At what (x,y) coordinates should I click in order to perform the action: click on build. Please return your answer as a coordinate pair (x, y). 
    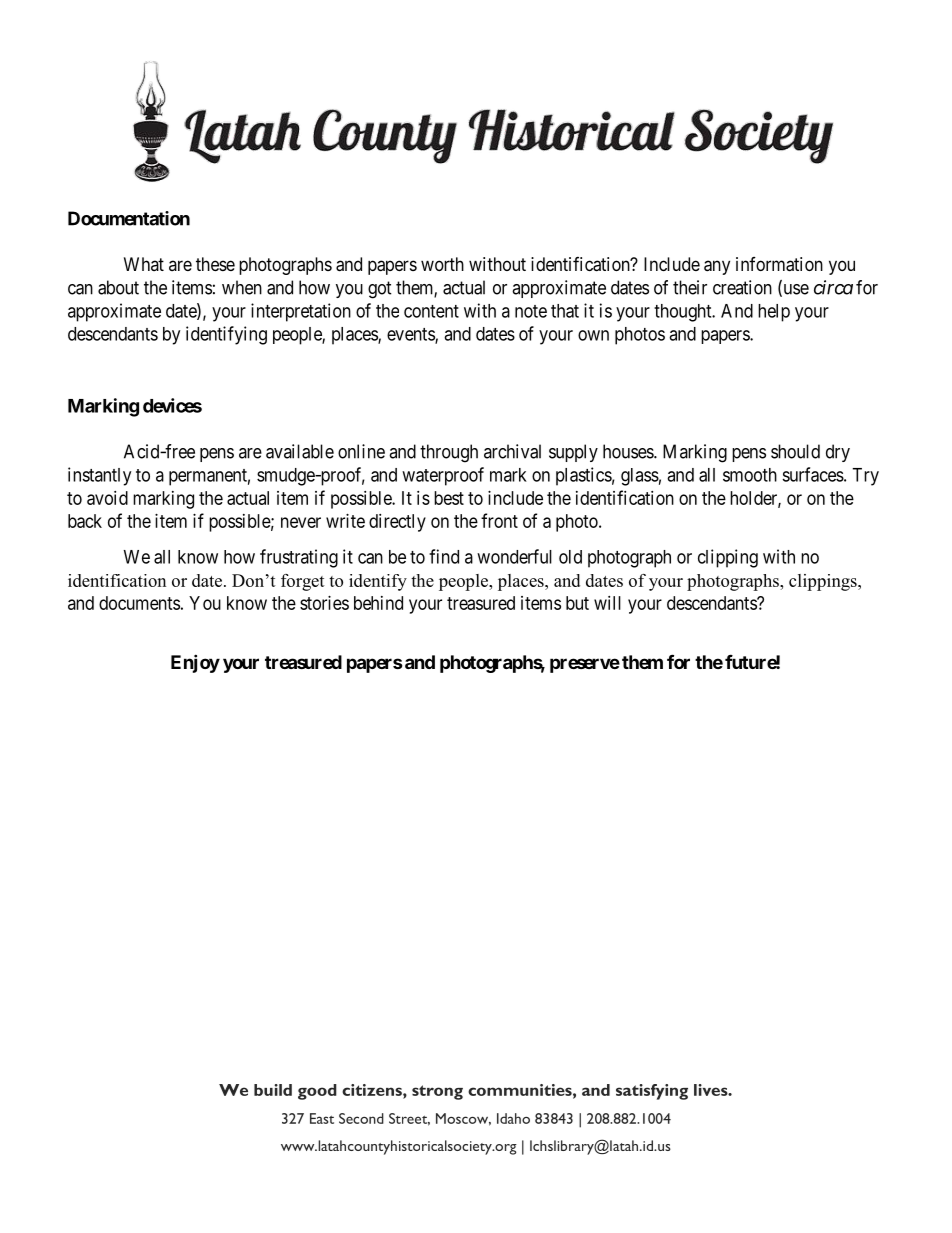
    Looking at the image, I should click on (273, 1090).
